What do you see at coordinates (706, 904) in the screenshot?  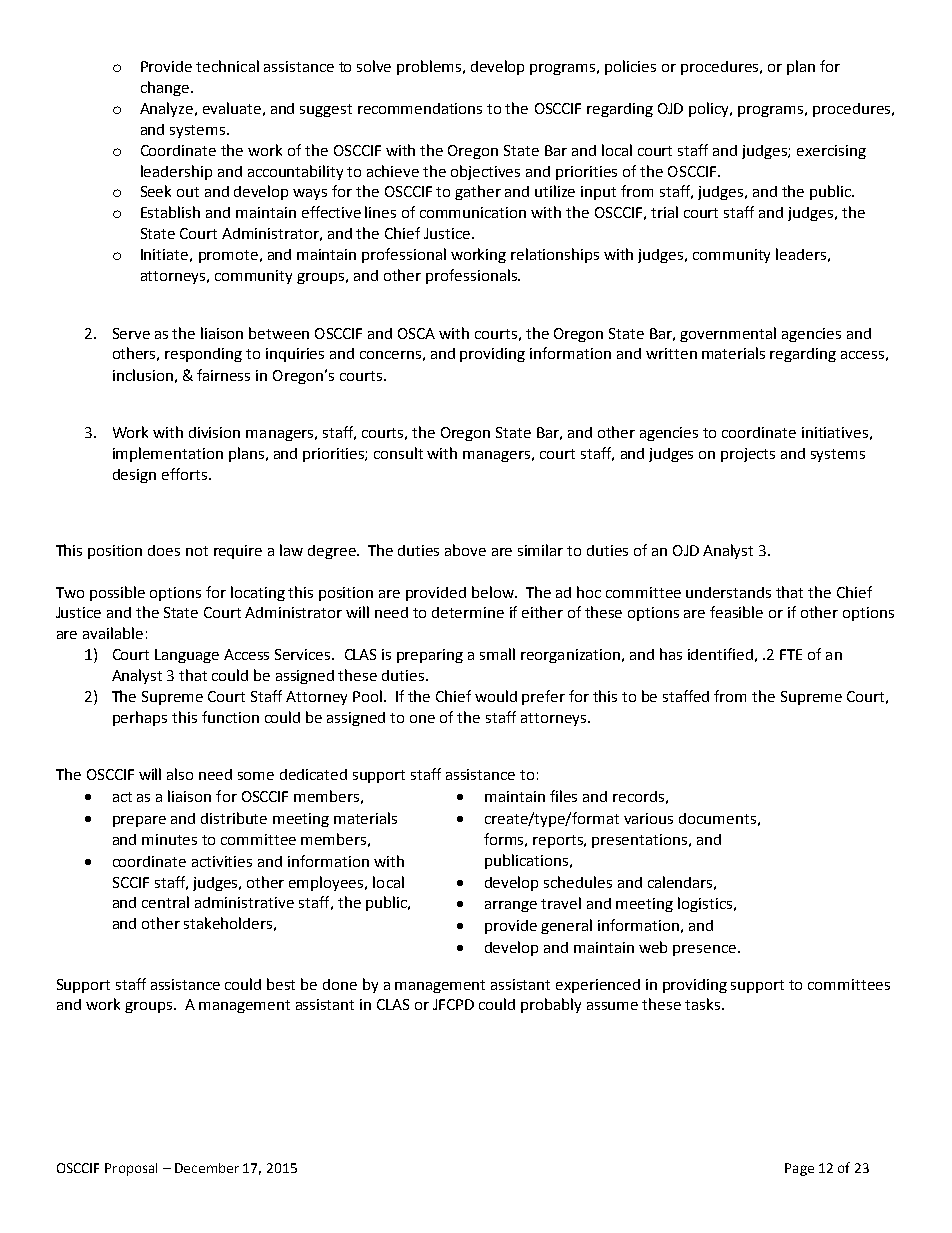 I see `logistics` at bounding box center [706, 904].
